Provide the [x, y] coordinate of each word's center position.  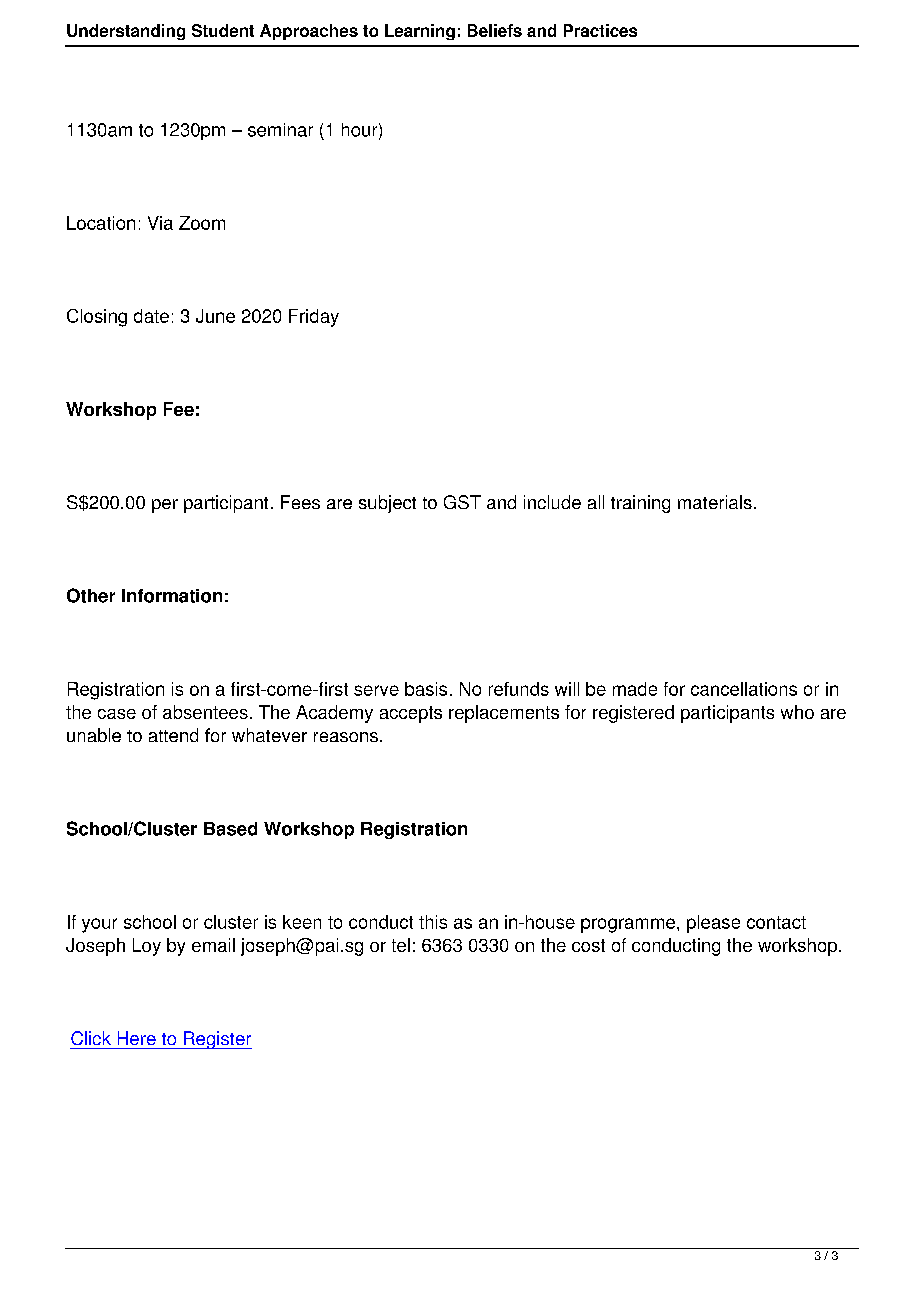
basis [426, 689]
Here [137, 1038]
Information [172, 596]
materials [715, 502]
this [433, 922]
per [165, 506]
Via [160, 223]
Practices [600, 30]
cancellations [744, 689]
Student [223, 30]
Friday [314, 318]
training [640, 504]
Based [230, 829]
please [713, 924]
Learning [420, 32]
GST [462, 502]
